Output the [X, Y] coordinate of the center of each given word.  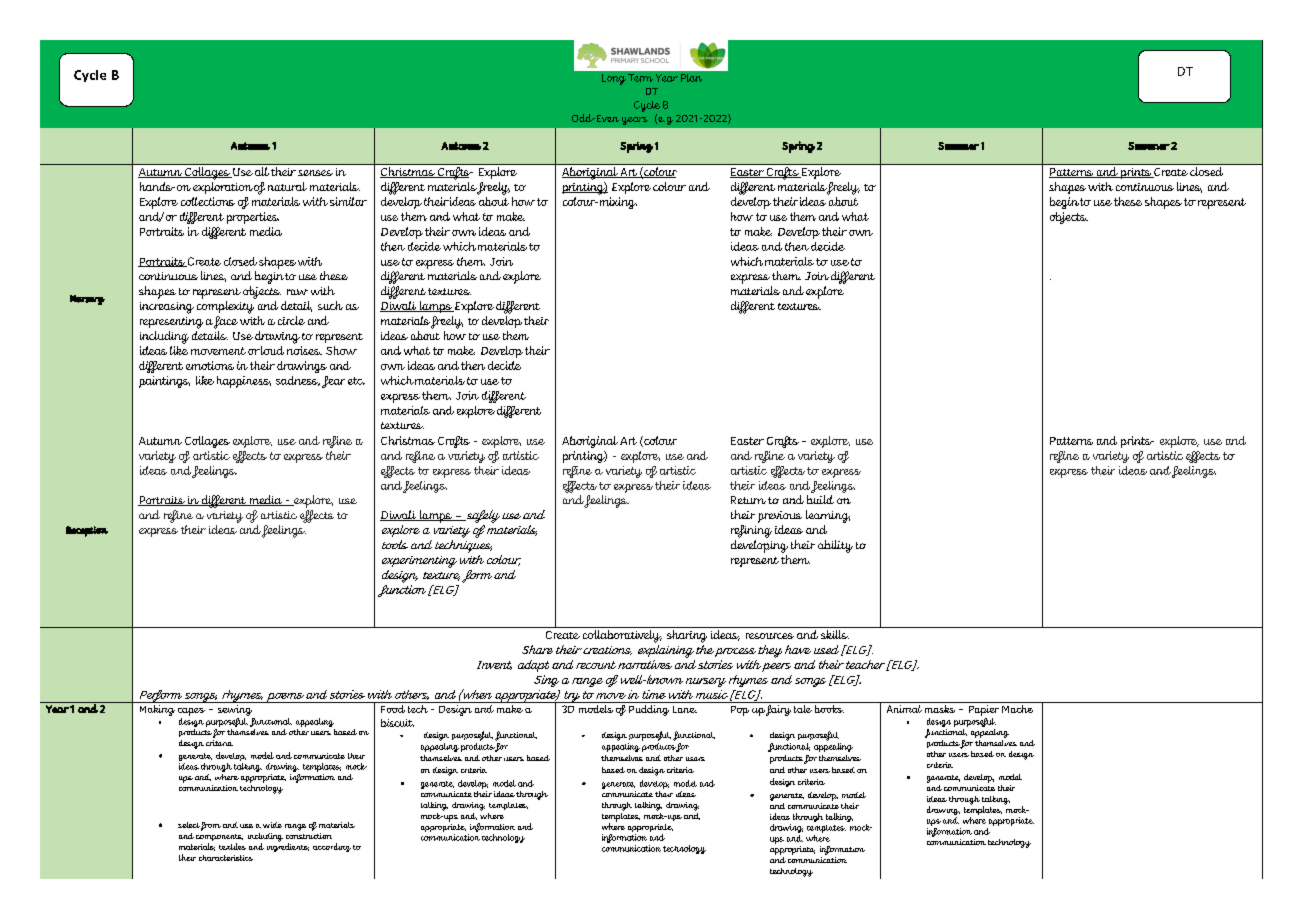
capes [191, 712]
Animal [904, 707]
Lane [685, 709]
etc [356, 381]
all [262, 171]
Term [640, 78]
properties [253, 218]
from [211, 826]
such [330, 305]
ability [835, 546]
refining [751, 531]
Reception [87, 531]
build [820, 499]
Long [614, 79]
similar [348, 201]
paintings [164, 382]
